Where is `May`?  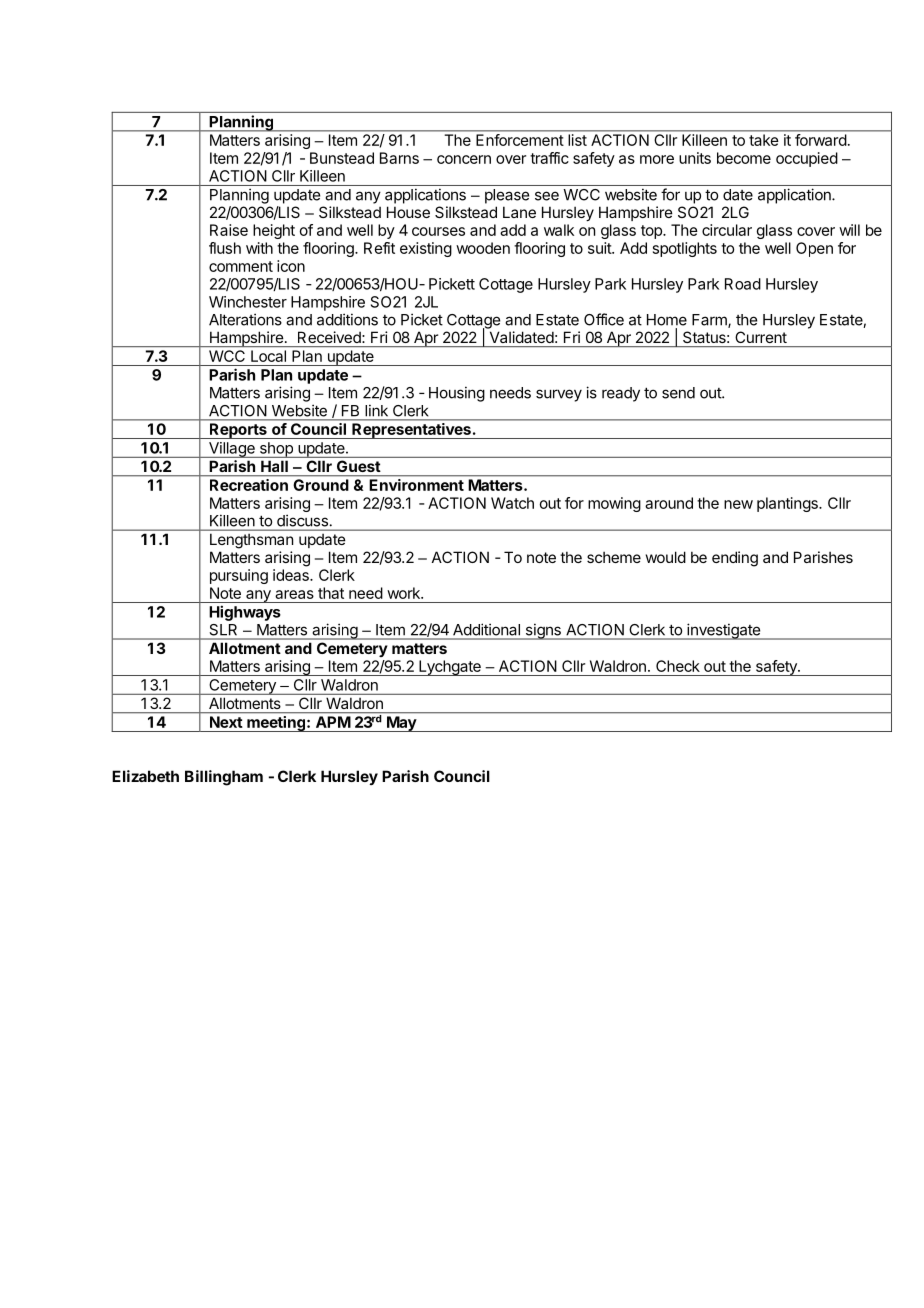 May is located at coordinates (401, 724).
